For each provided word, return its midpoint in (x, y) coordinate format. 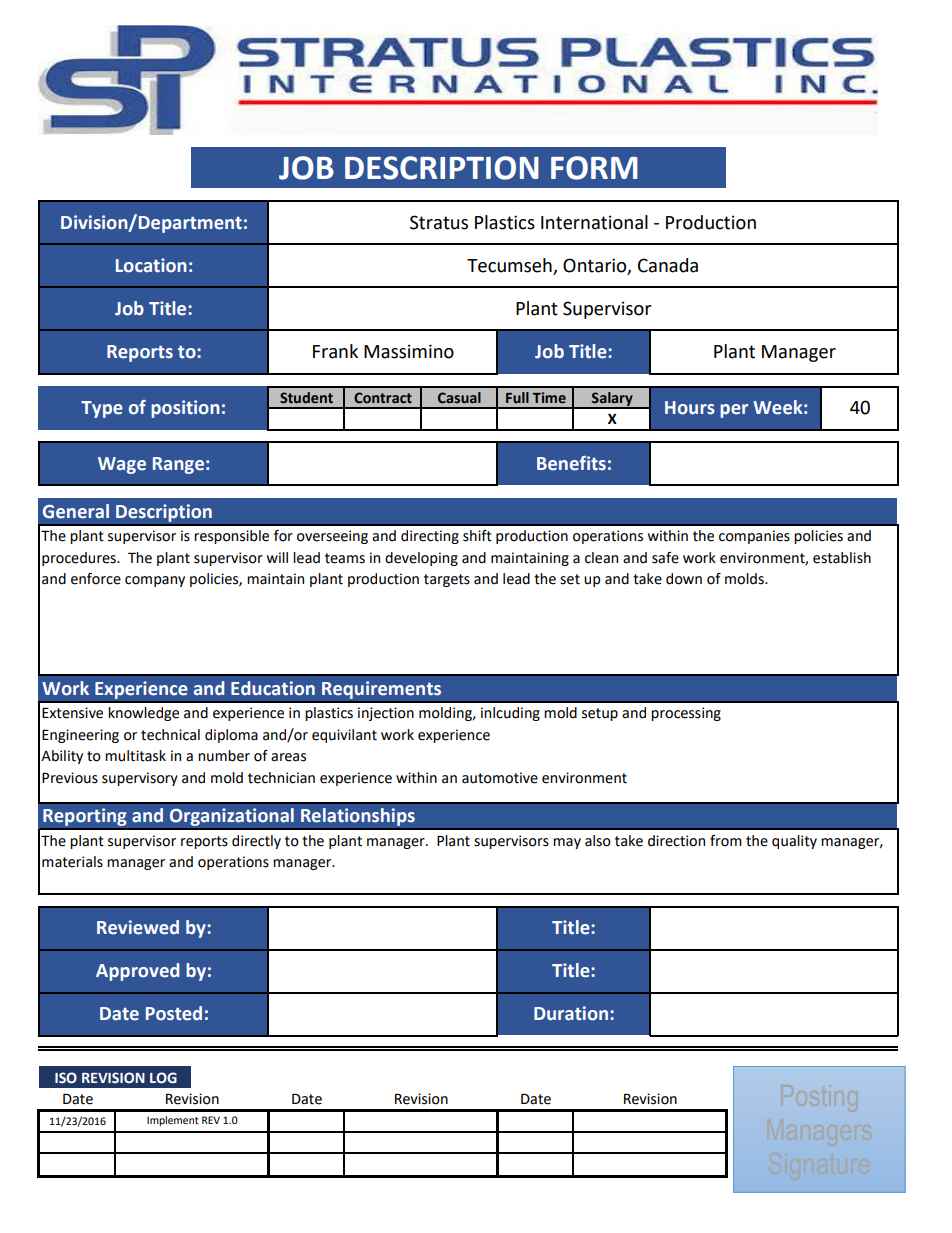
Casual (459, 398)
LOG (163, 1077)
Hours (690, 408)
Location (151, 265)
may (567, 843)
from (726, 841)
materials (72, 862)
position (185, 409)
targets (447, 580)
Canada (668, 265)
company (155, 581)
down (684, 579)
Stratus (439, 222)
